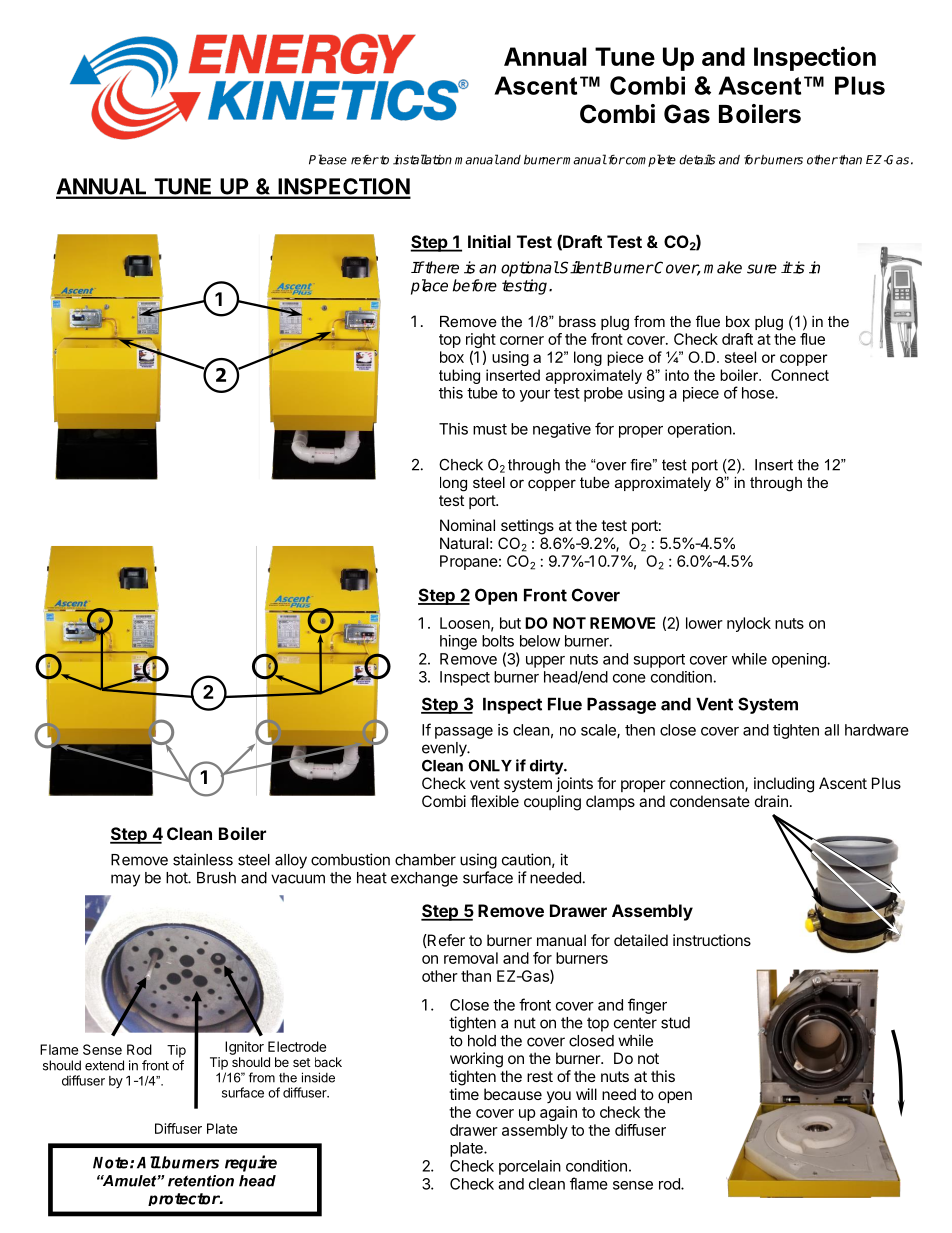 The width and height of the image is (952, 1233). What do you see at coordinates (201, 1181) in the image?
I see `retention` at bounding box center [201, 1181].
